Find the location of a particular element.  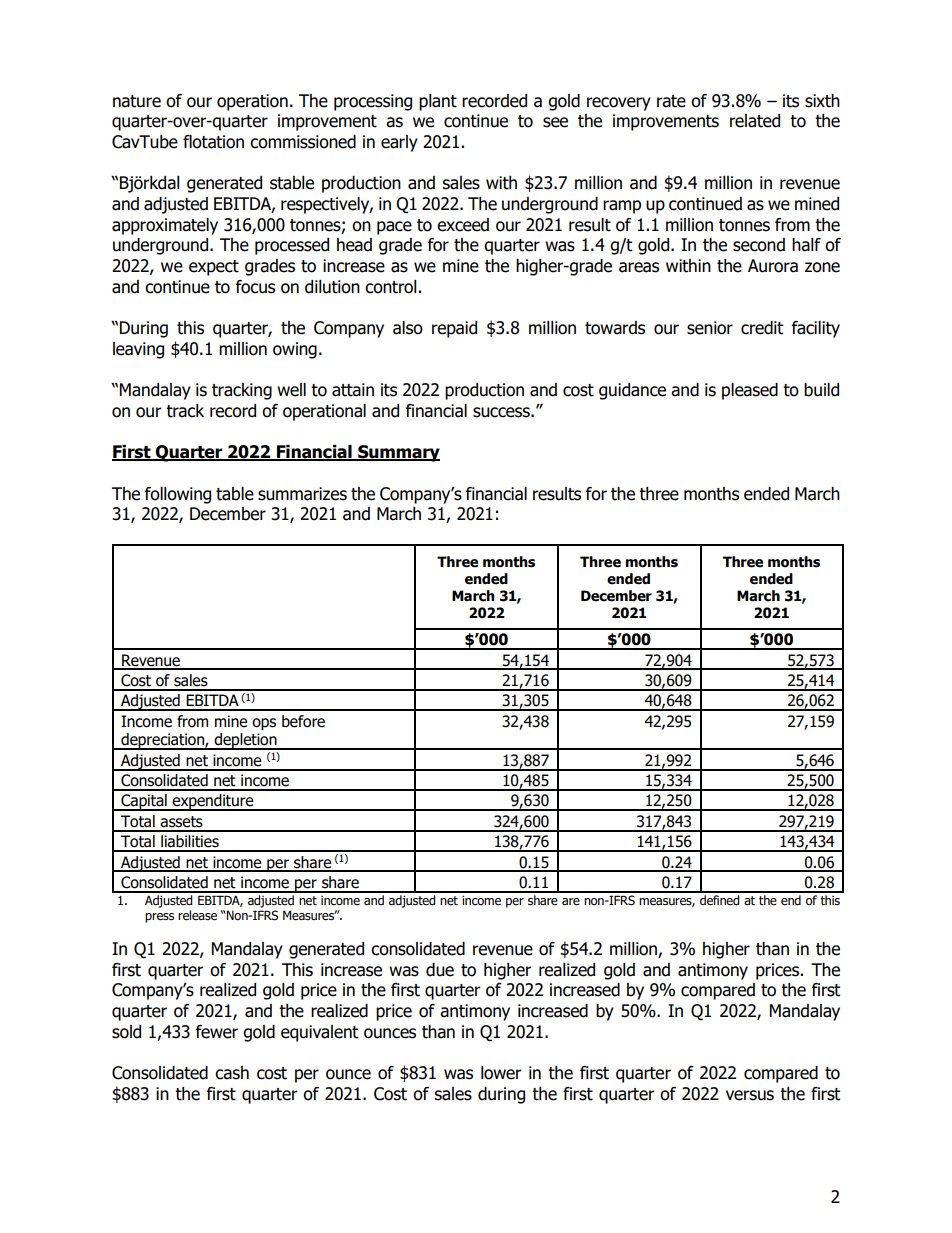

summarizes is located at coordinates (302, 494).
